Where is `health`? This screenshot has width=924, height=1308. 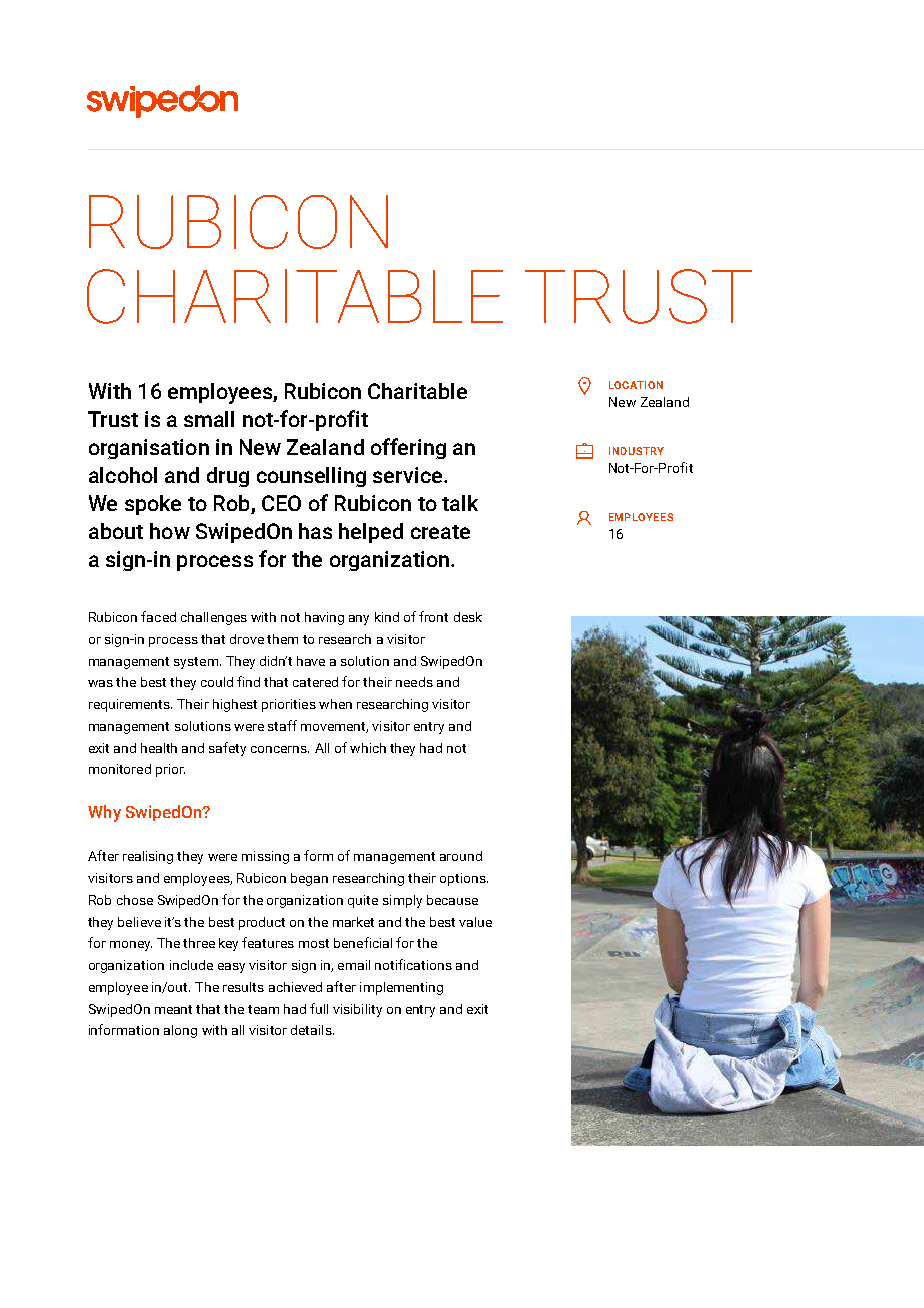
health is located at coordinates (159, 748).
